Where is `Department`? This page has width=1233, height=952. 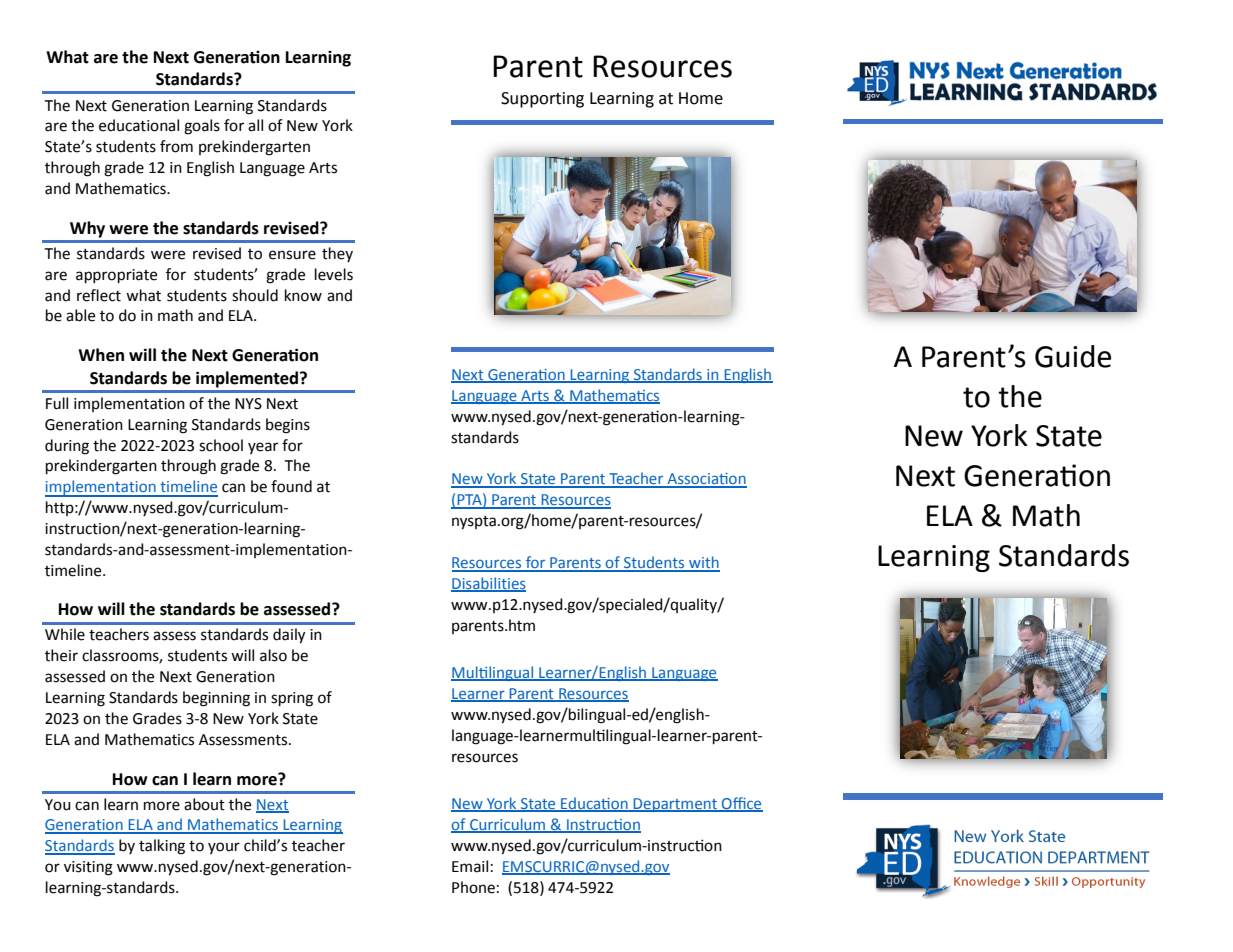
Department is located at coordinates (675, 805).
